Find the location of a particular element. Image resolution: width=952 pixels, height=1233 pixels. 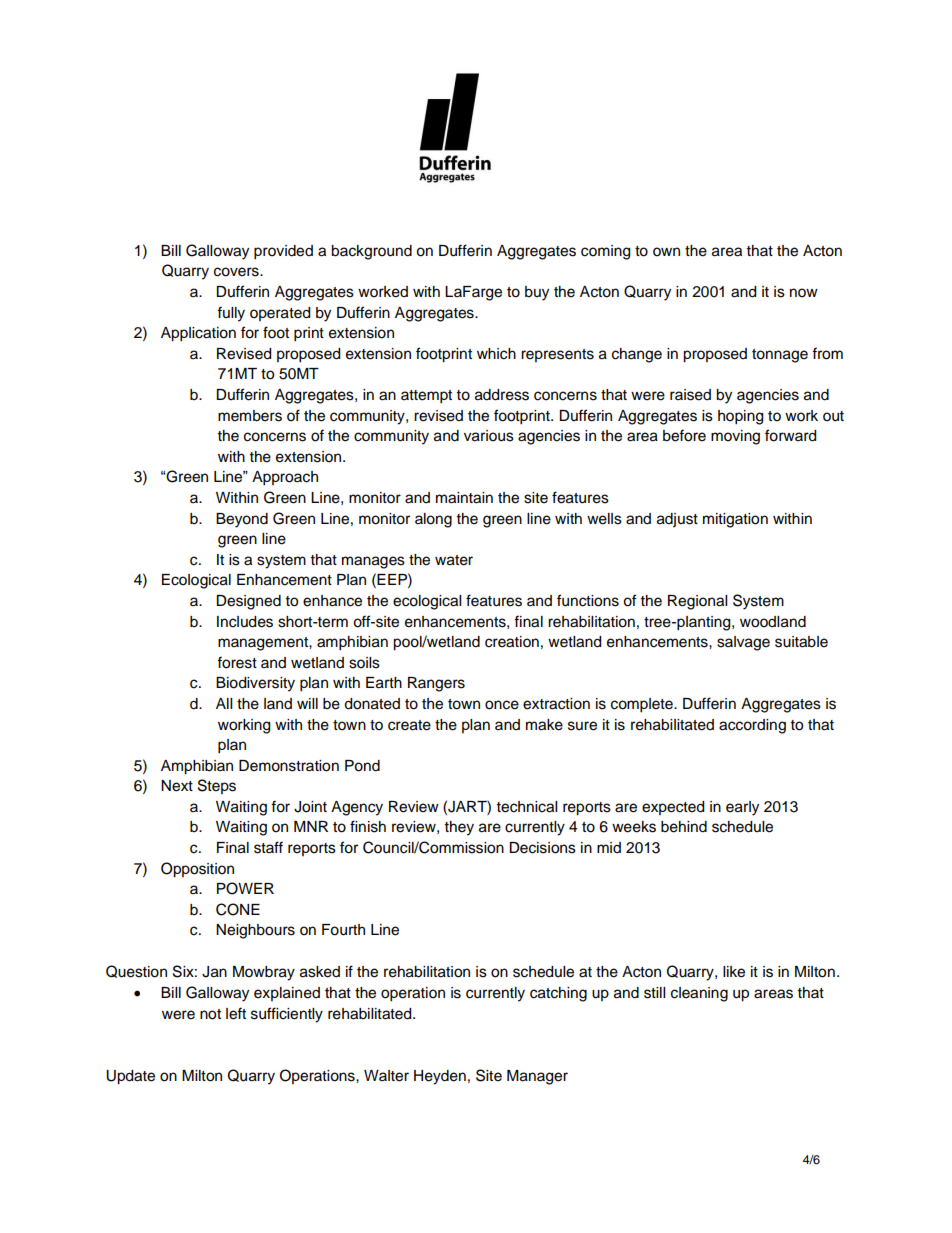

creation is located at coordinates (512, 642).
